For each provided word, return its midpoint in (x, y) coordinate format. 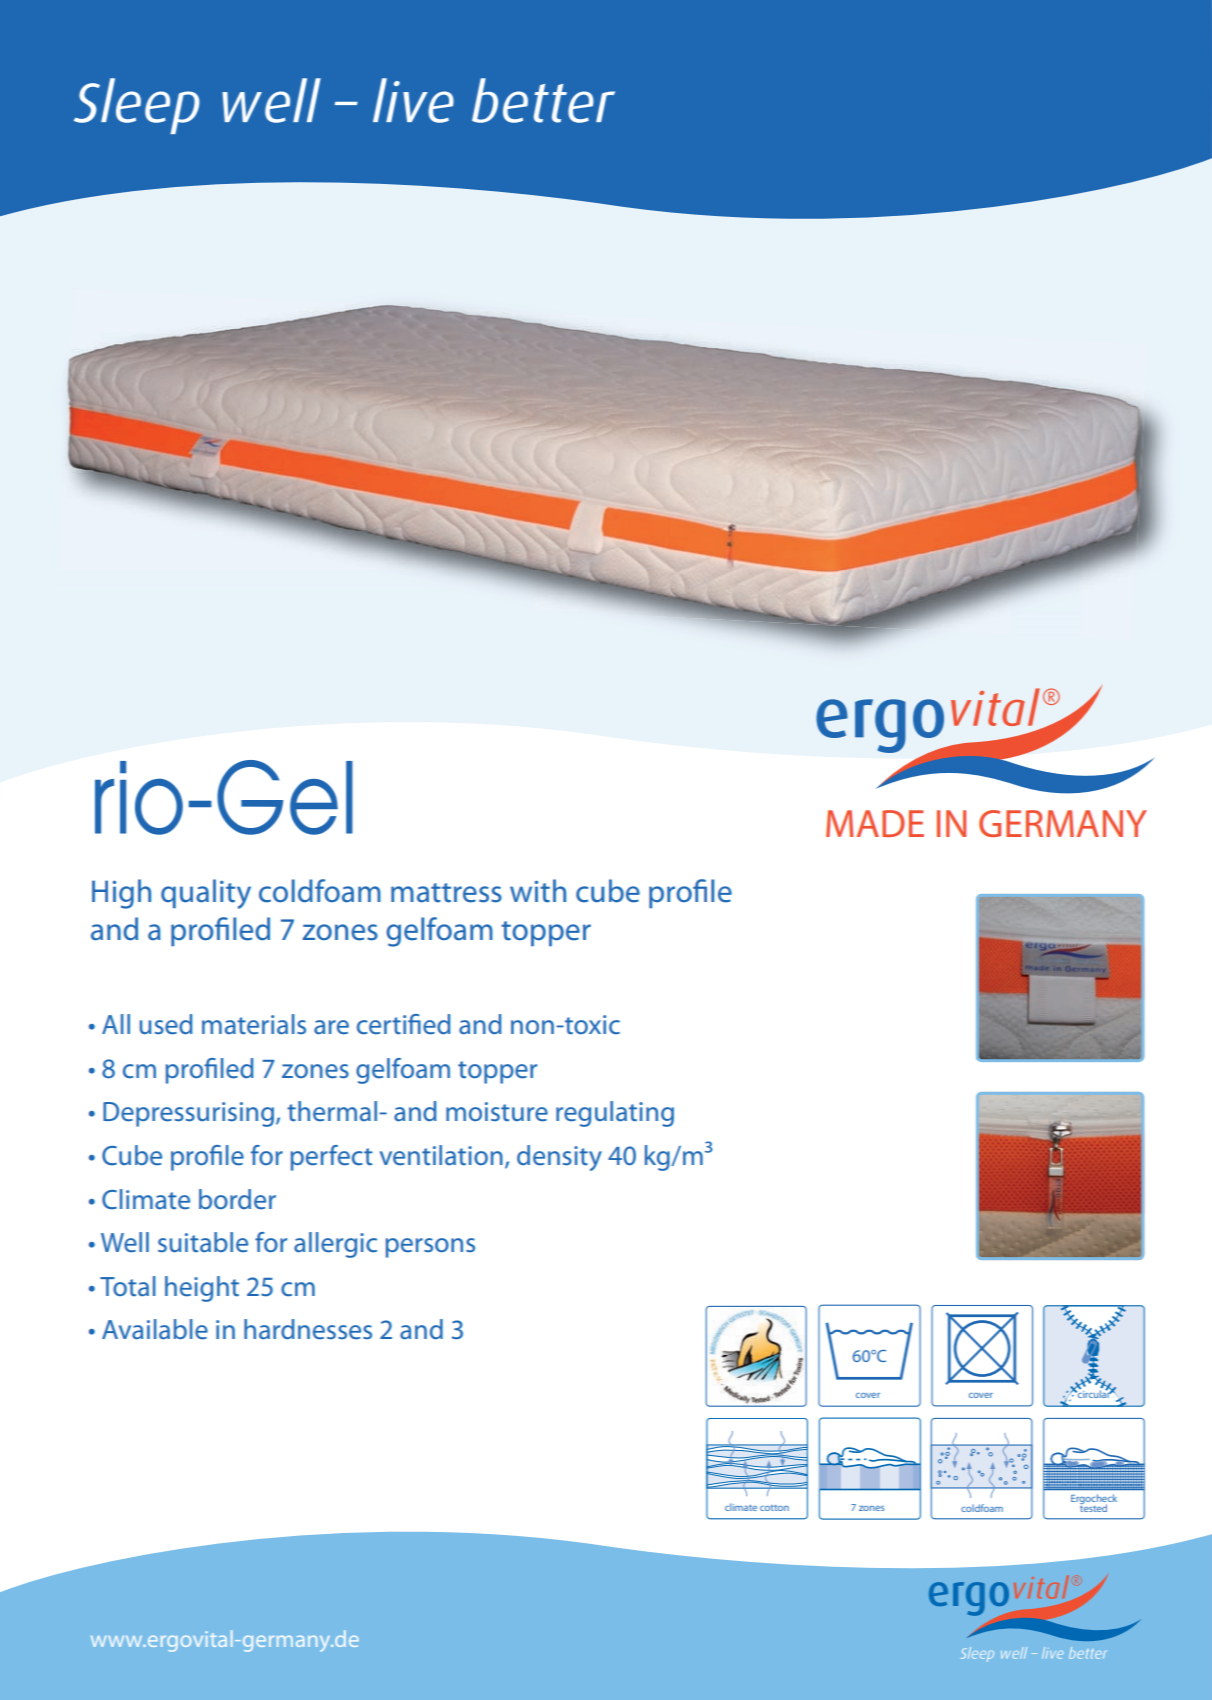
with (538, 891)
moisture (497, 1112)
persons (430, 1248)
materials (254, 1024)
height (202, 1289)
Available (155, 1329)
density (559, 1158)
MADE (875, 823)
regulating (615, 1114)
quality (206, 894)
